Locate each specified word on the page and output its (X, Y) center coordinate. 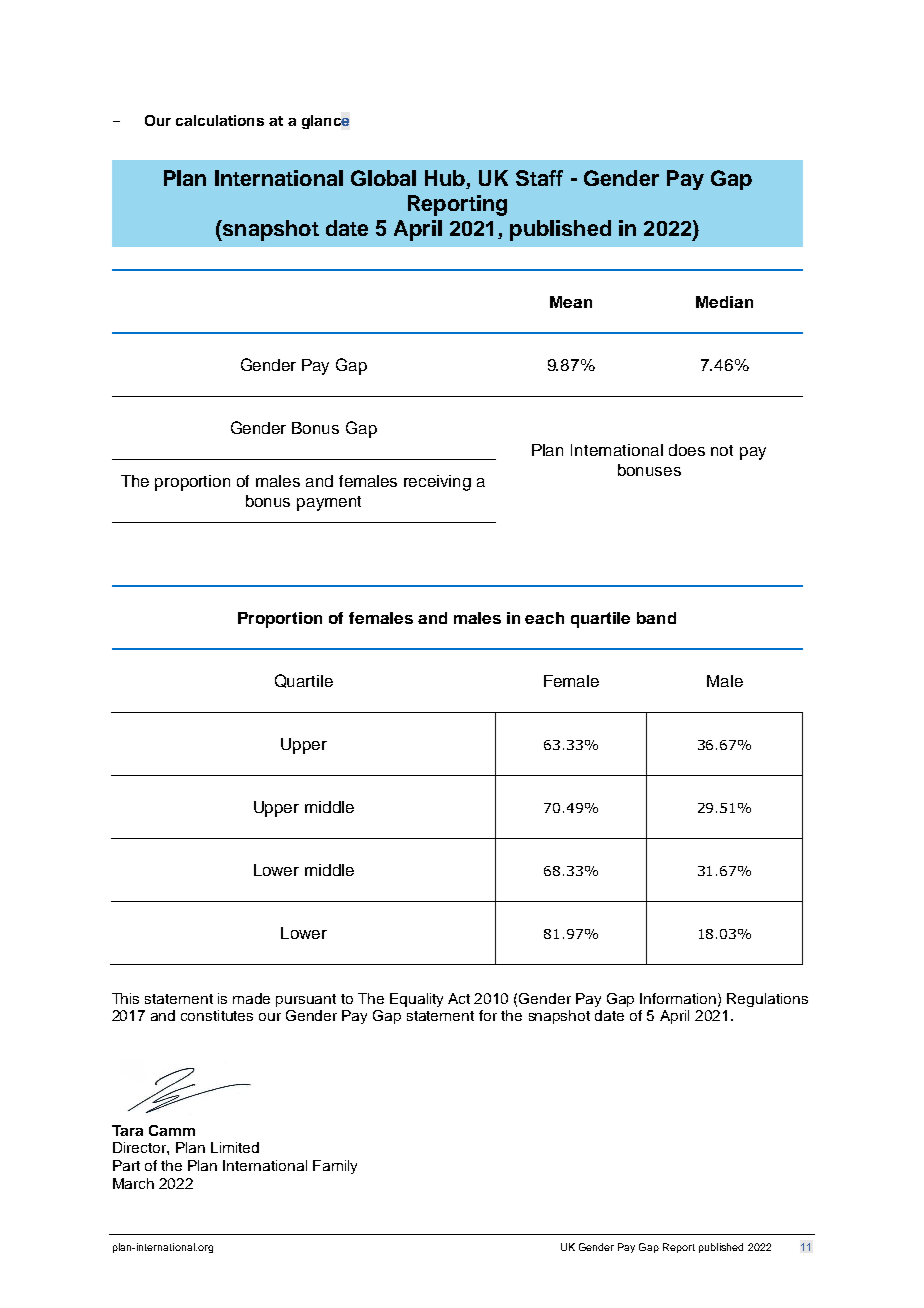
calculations (220, 120)
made (251, 998)
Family (335, 1167)
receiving (437, 483)
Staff (539, 178)
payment (329, 503)
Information (679, 999)
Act (459, 998)
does (687, 450)
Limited (235, 1147)
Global (383, 178)
